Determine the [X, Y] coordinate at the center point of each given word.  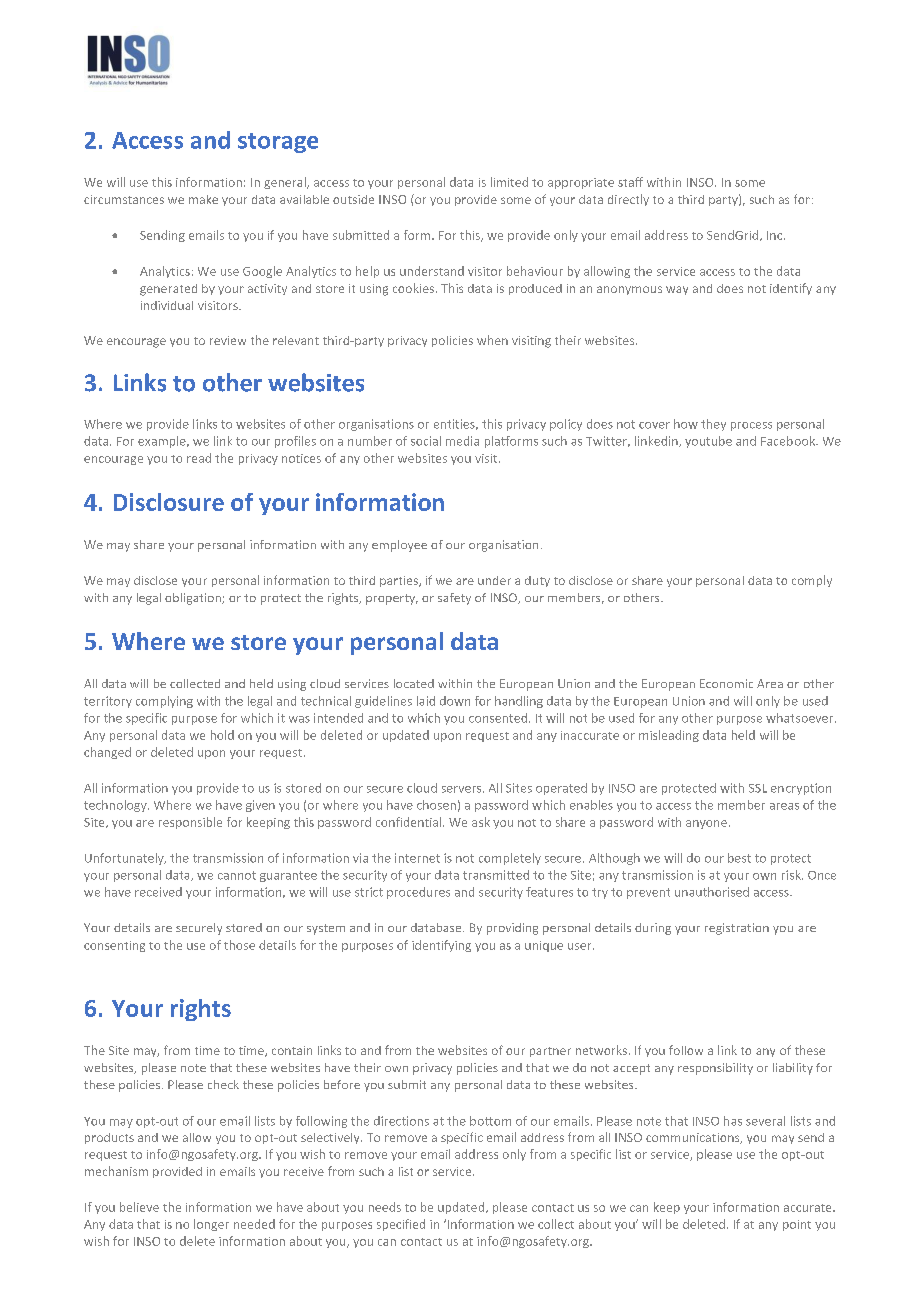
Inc [776, 235]
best [739, 858]
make [203, 199]
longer [211, 1225]
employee [399, 546]
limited [509, 182]
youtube [708, 442]
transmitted [496, 875]
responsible [190, 823]
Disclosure [169, 502]
